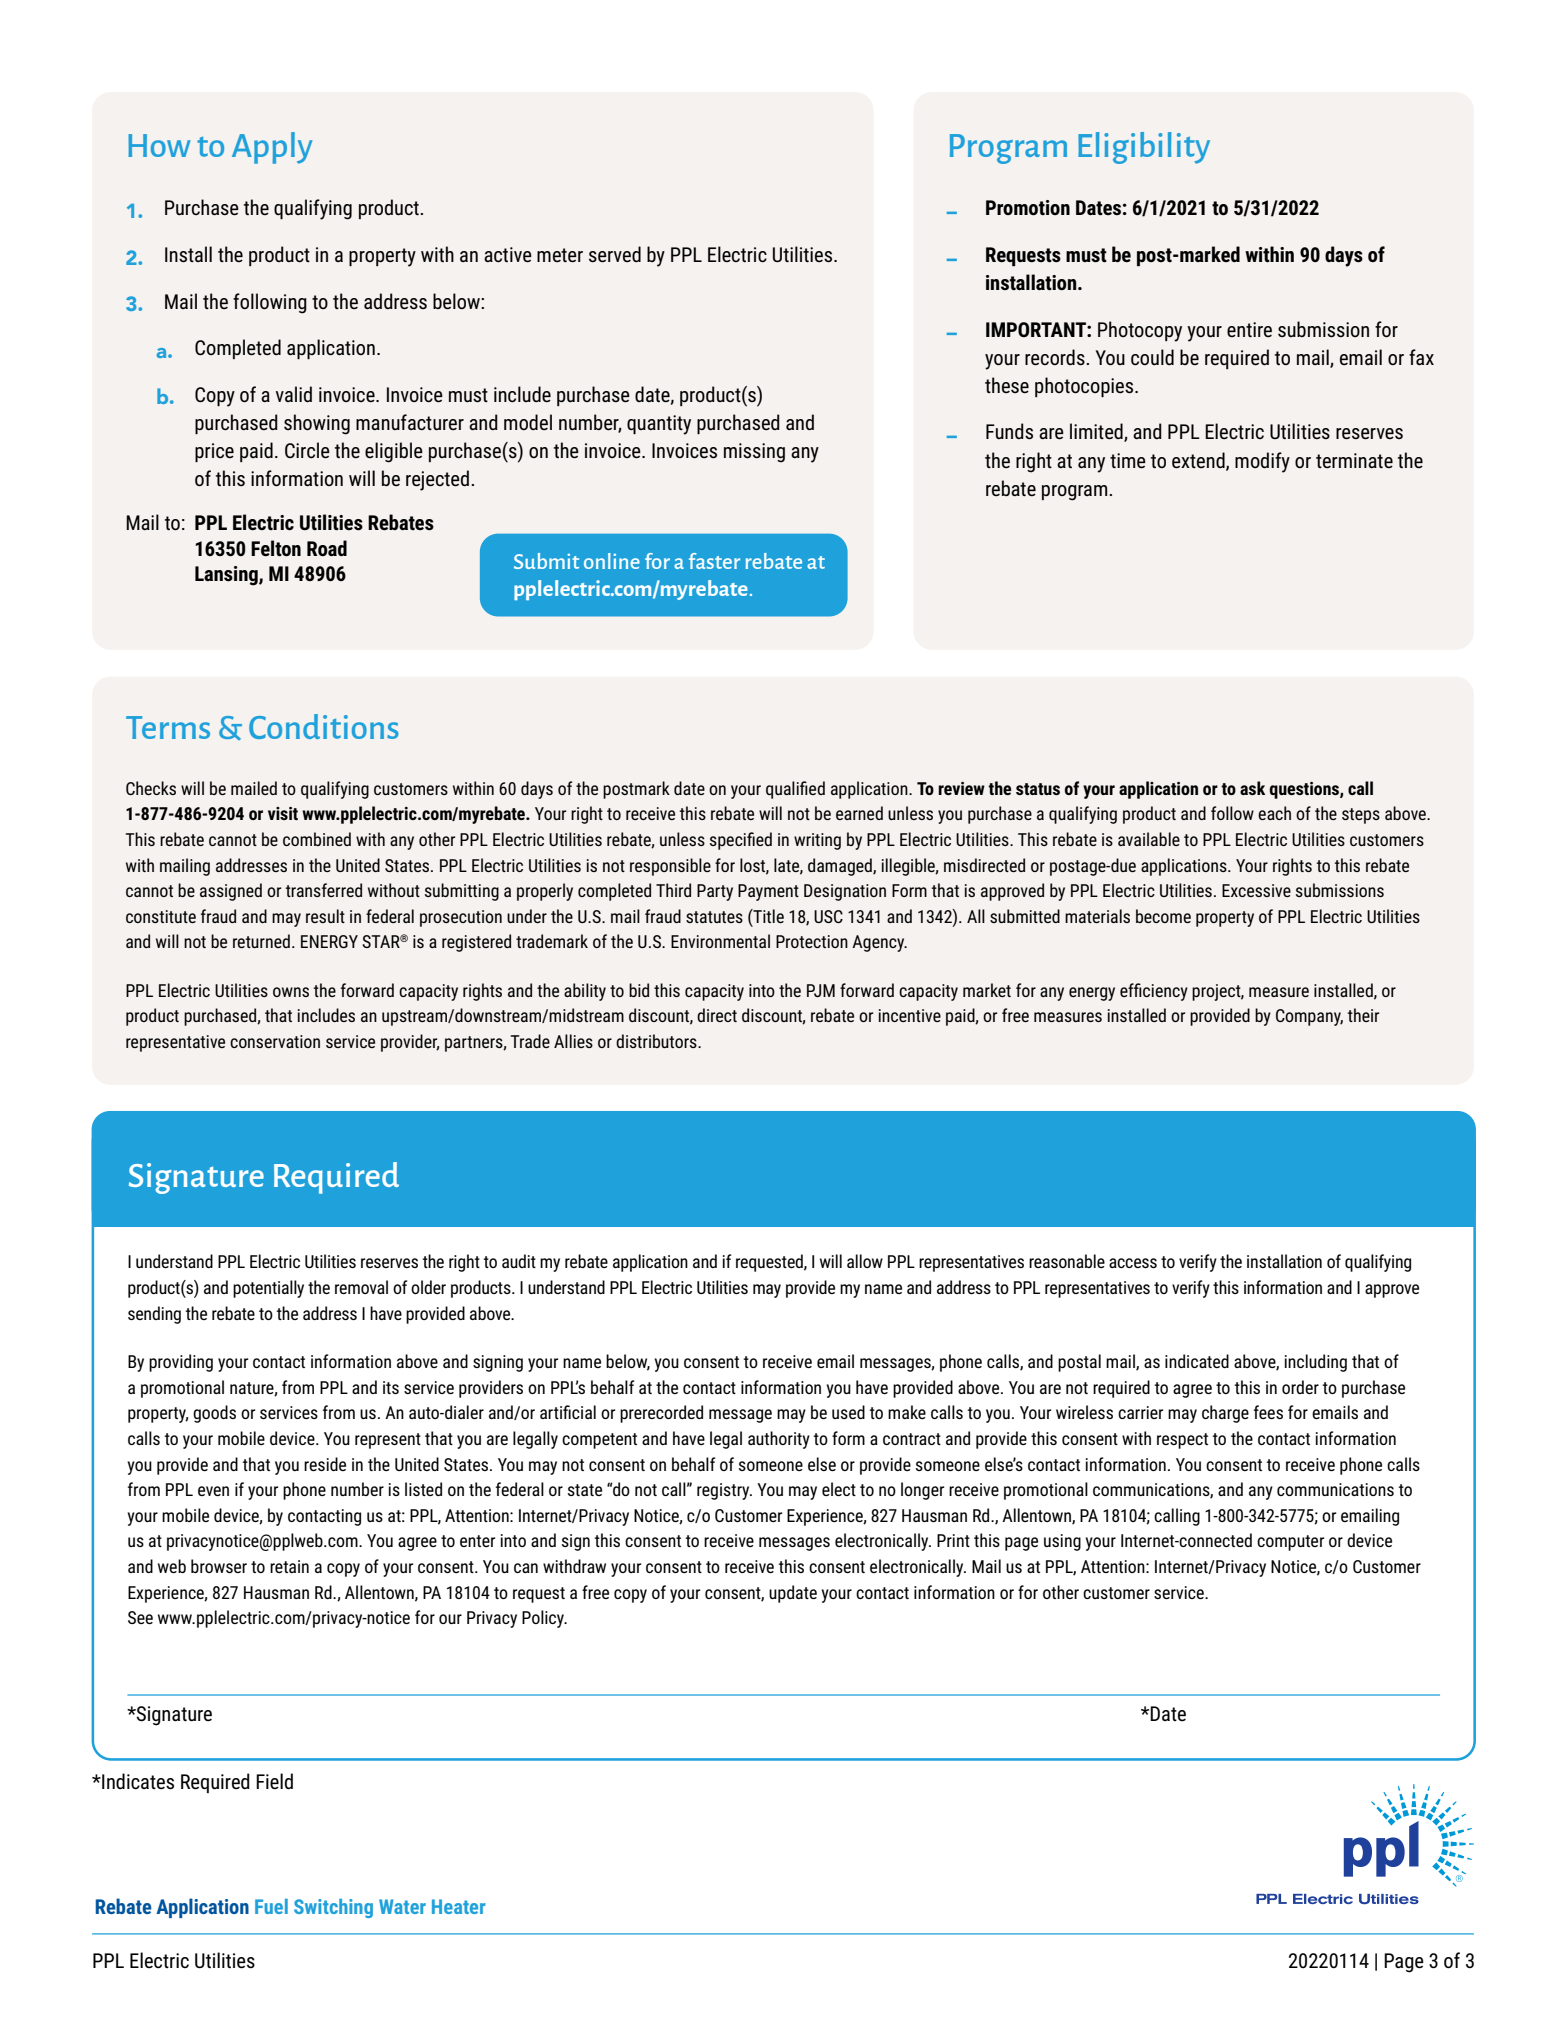  Describe the element at coordinates (272, 148) in the document. I see `Apply` at that location.
